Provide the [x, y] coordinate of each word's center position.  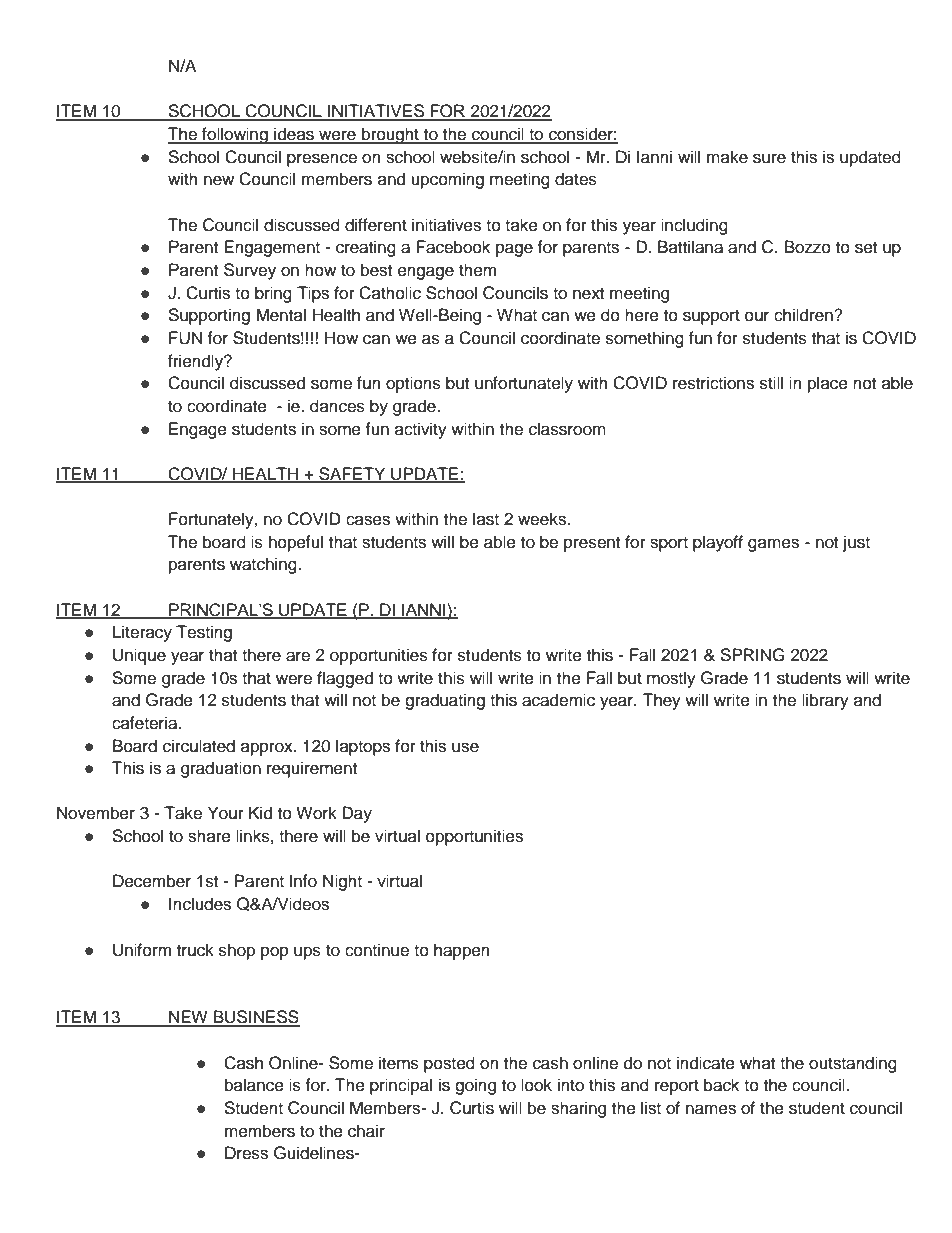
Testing [204, 633]
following [235, 135]
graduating [445, 701]
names [711, 1109]
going [475, 1086]
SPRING [752, 655]
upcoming [447, 180]
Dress [246, 1153]
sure [769, 158]
